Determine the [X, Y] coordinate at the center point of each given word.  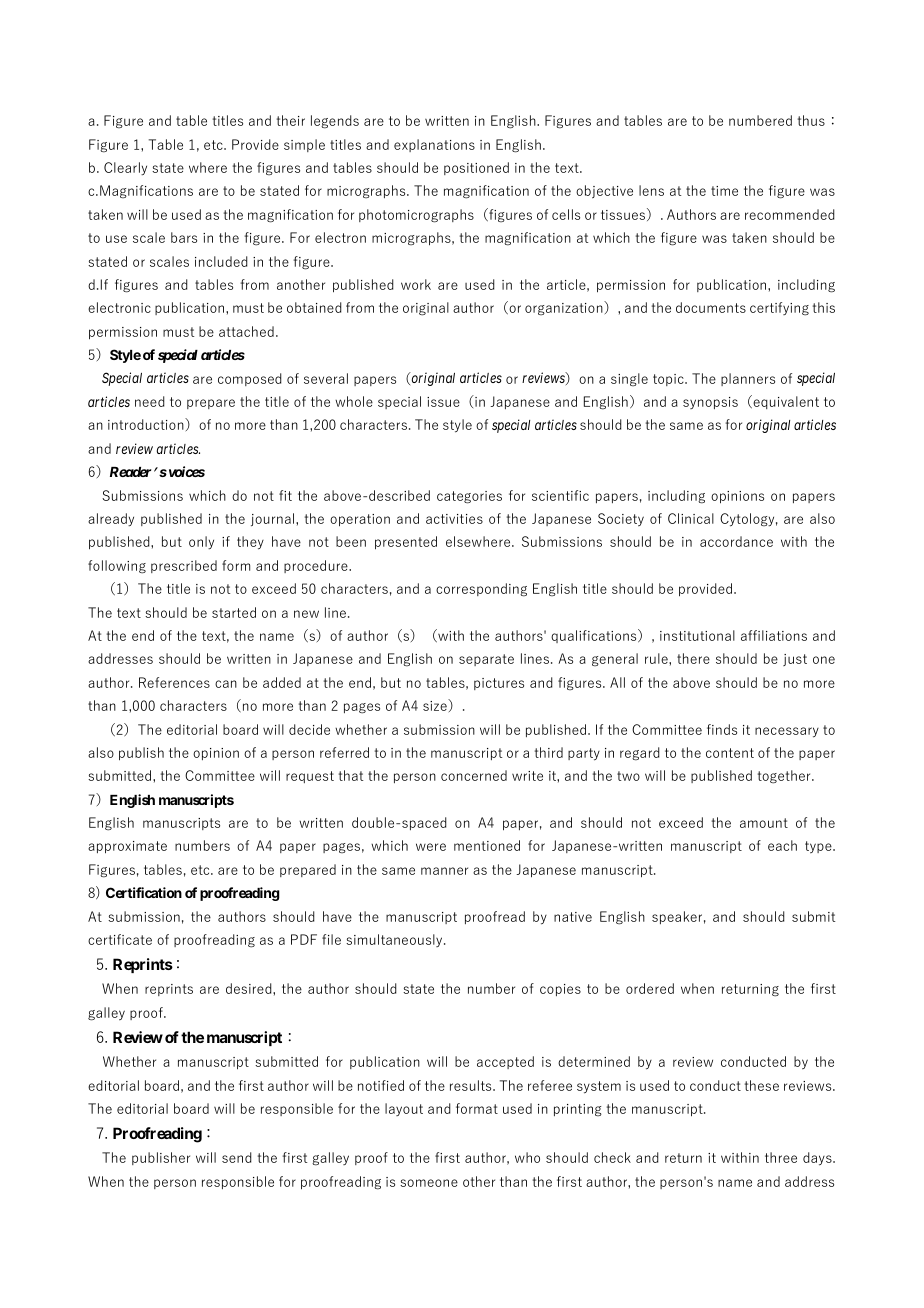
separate [486, 660]
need [150, 401]
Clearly [125, 168]
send [237, 1157]
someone [429, 1183]
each [782, 845]
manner [444, 871]
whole [354, 401]
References [174, 682]
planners [748, 379]
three [781, 1157]
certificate [120, 939]
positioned [476, 168]
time [724, 191]
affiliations [774, 635]
